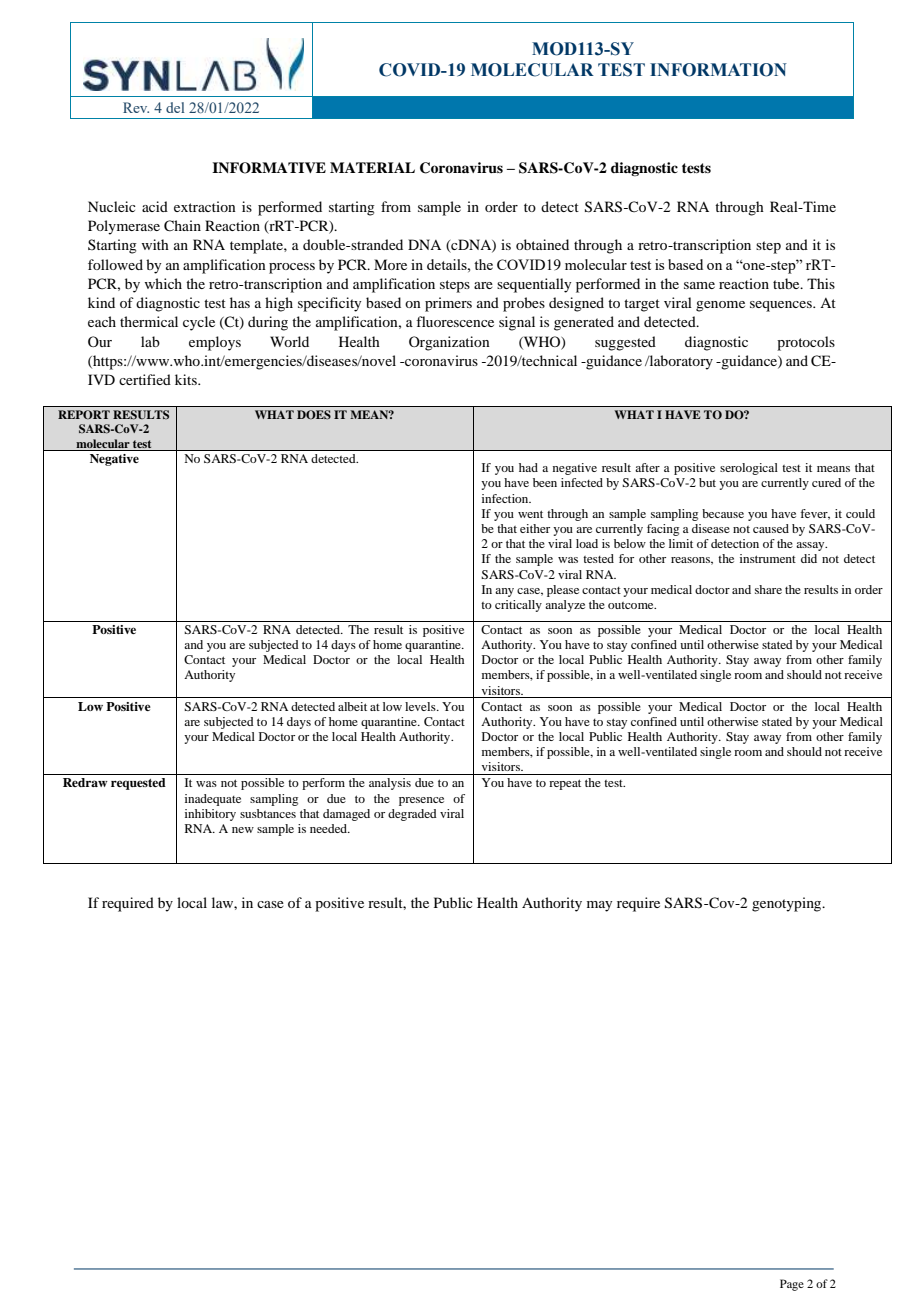  What do you see at coordinates (768, 589) in the screenshot?
I see `share` at bounding box center [768, 589].
